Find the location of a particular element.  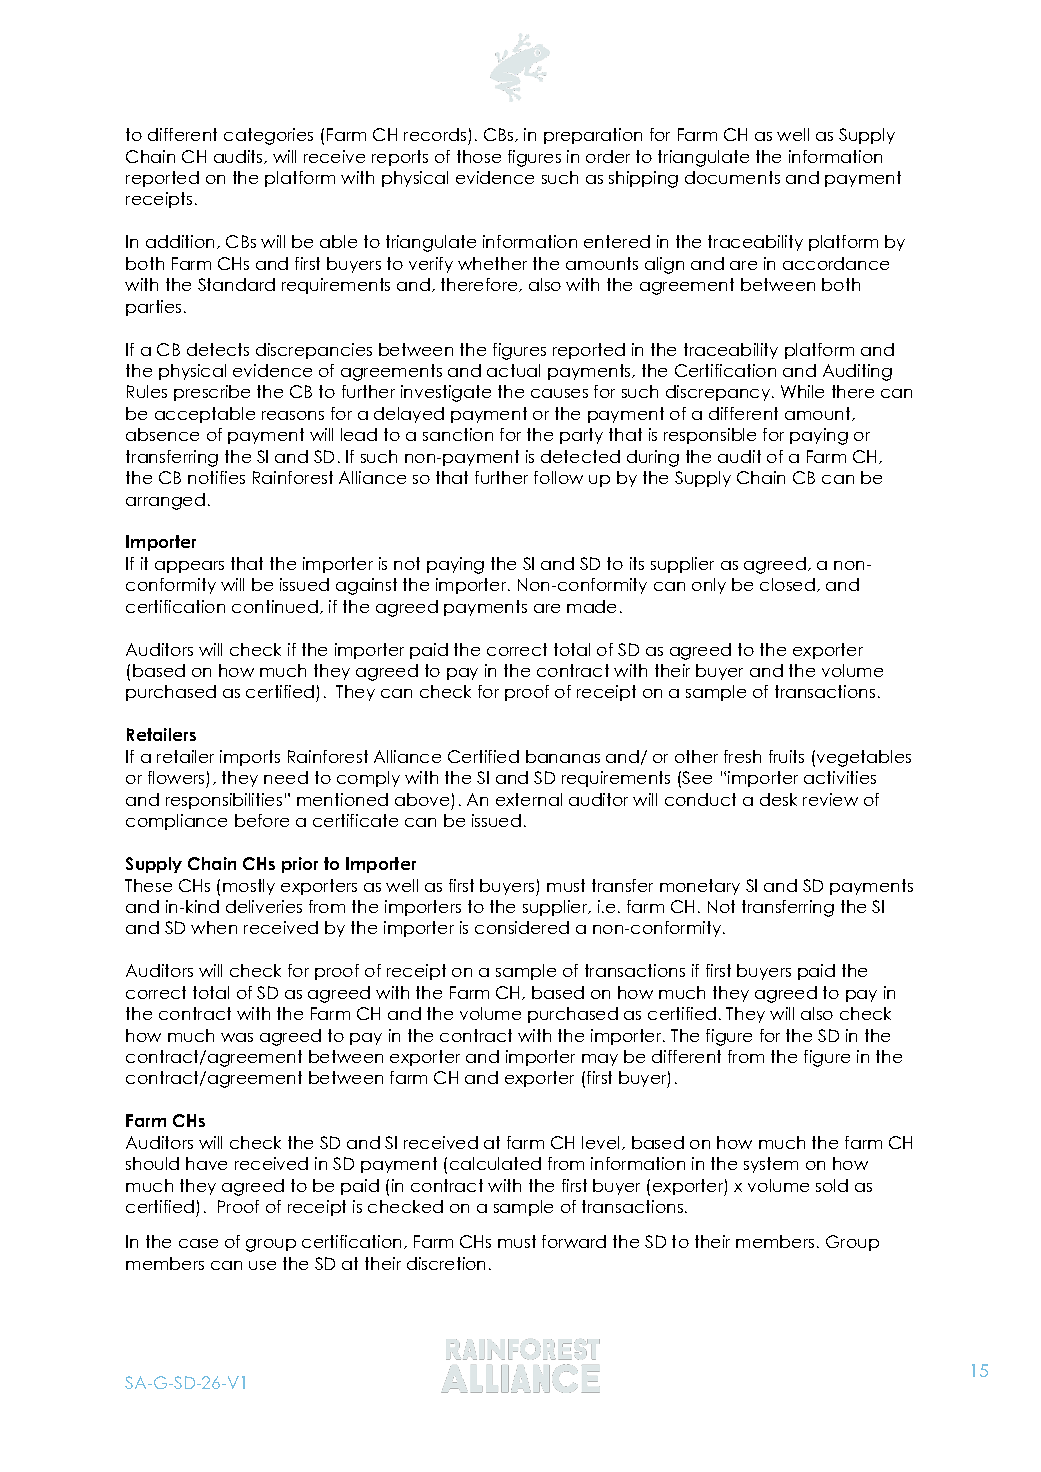

monetary is located at coordinates (700, 887).
